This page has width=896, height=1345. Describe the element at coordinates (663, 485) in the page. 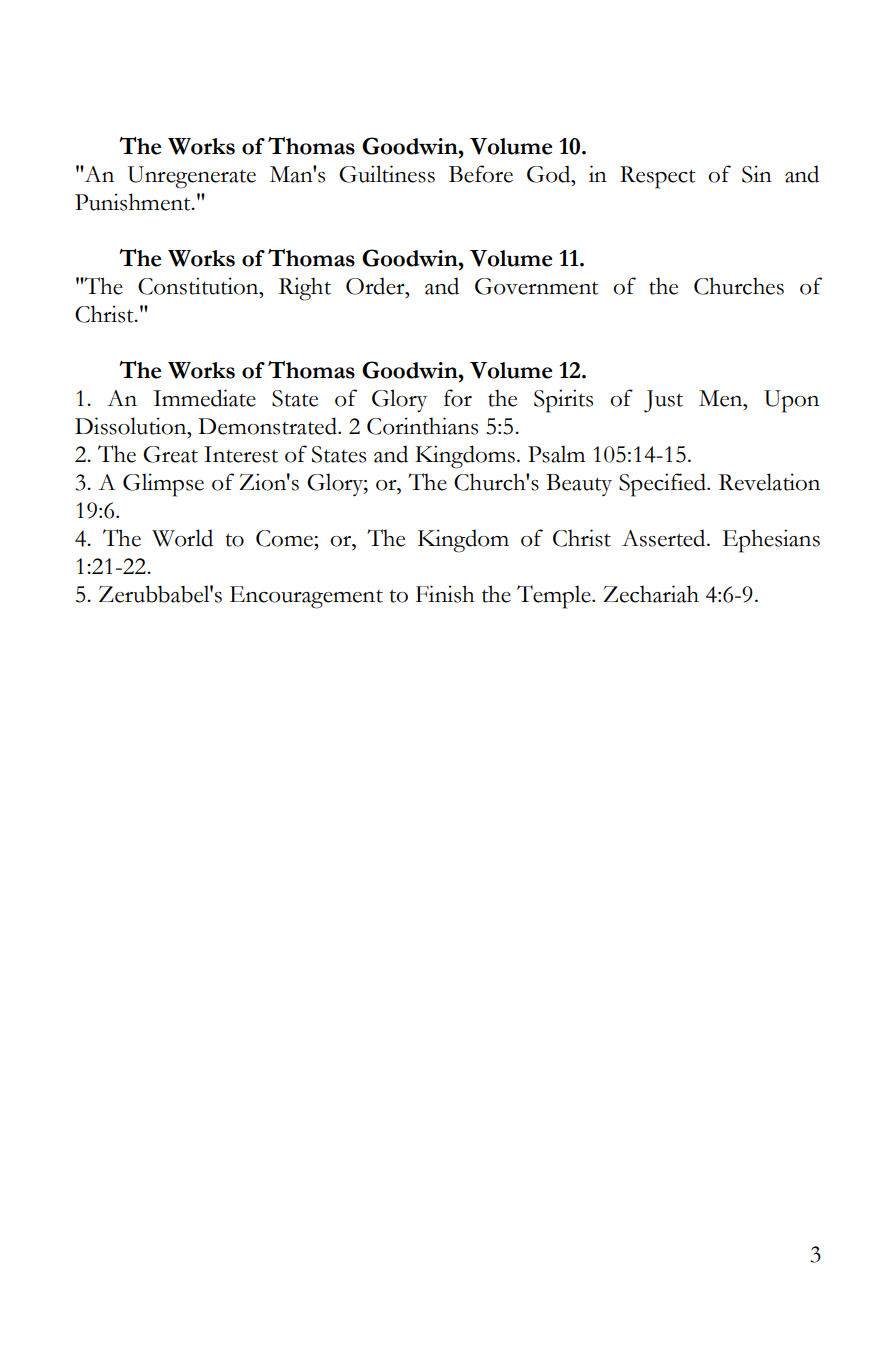

I see `Specified` at that location.
